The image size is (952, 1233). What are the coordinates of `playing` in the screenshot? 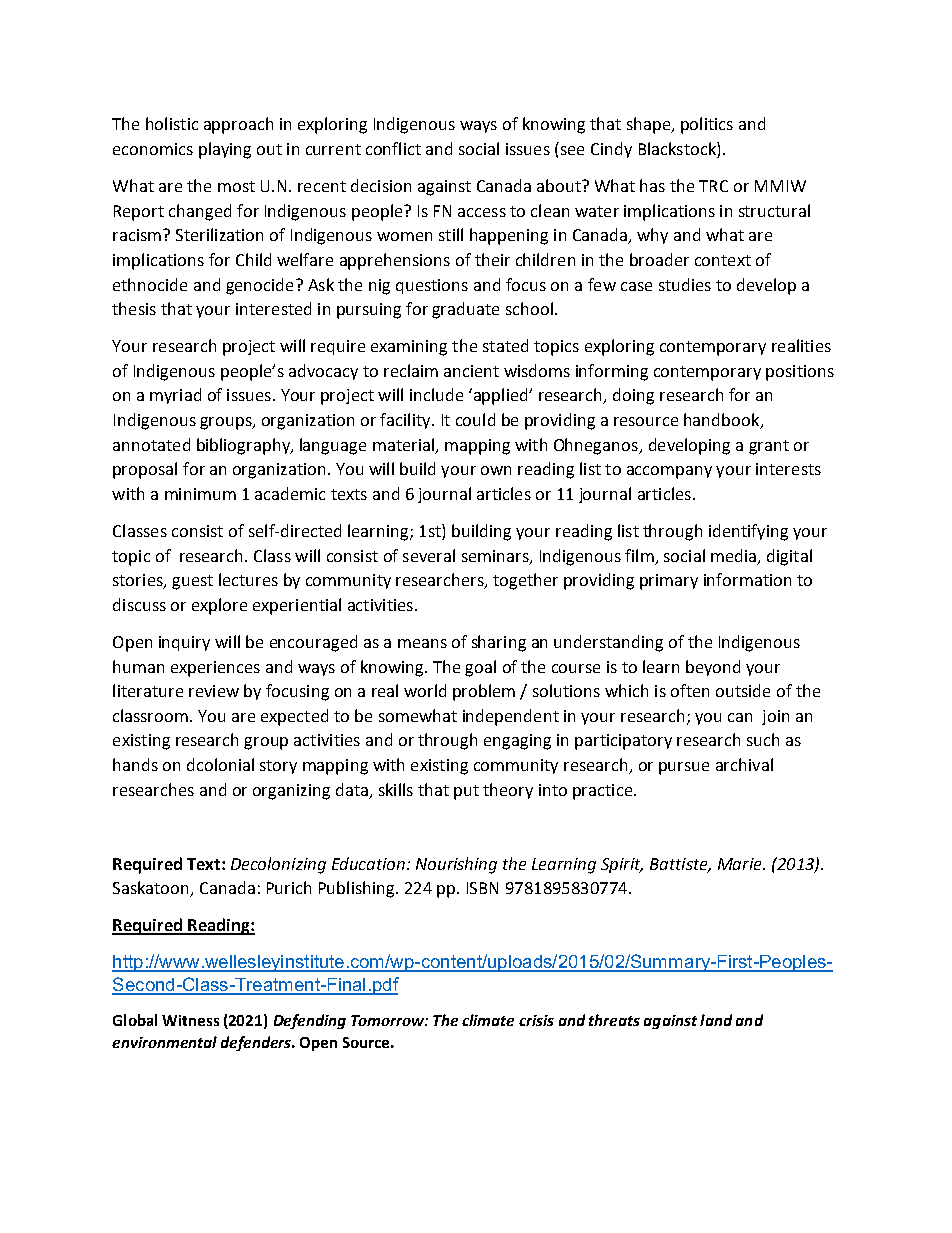 It's located at (225, 150).
